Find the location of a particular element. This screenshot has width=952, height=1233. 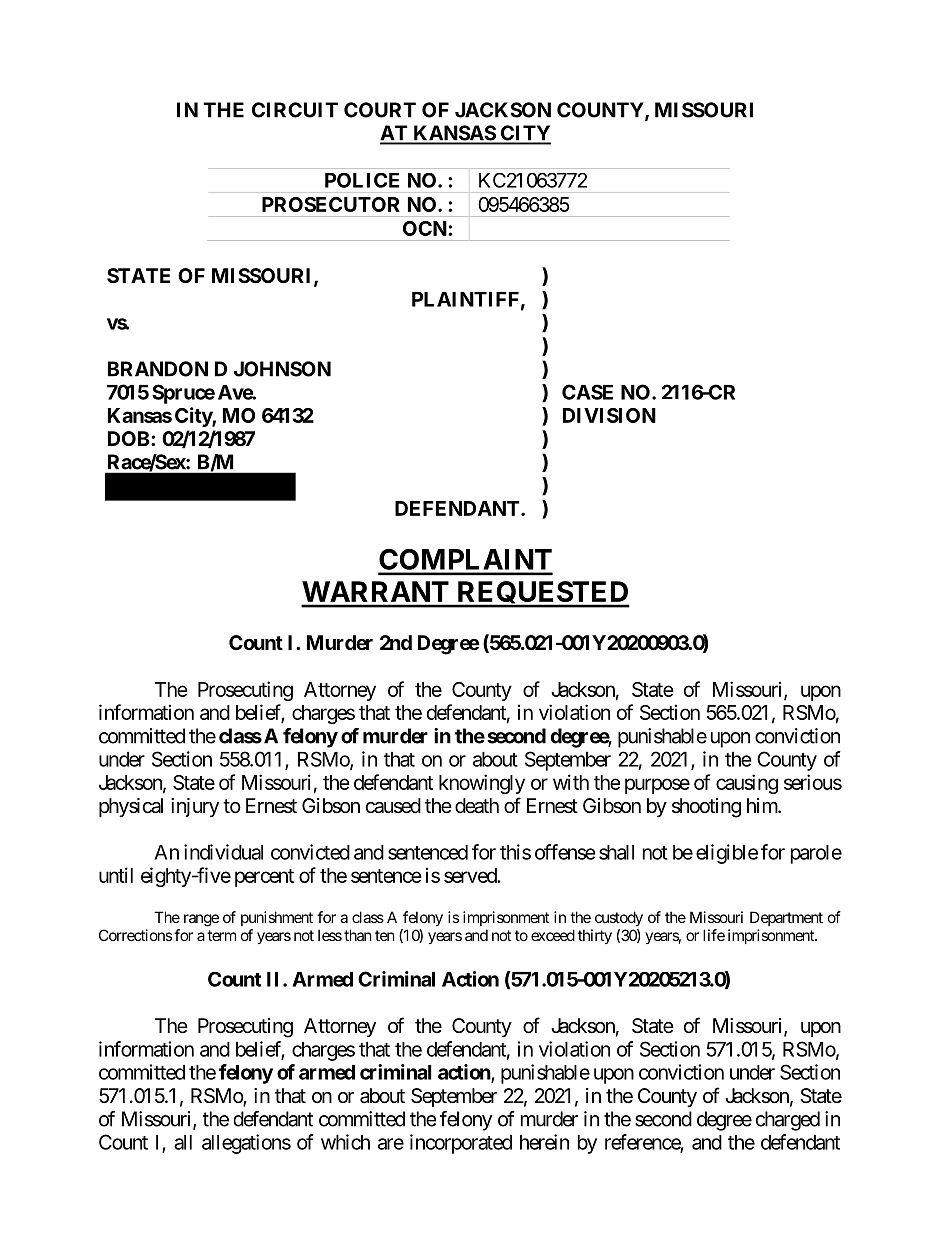

DIVISION is located at coordinates (609, 415).
